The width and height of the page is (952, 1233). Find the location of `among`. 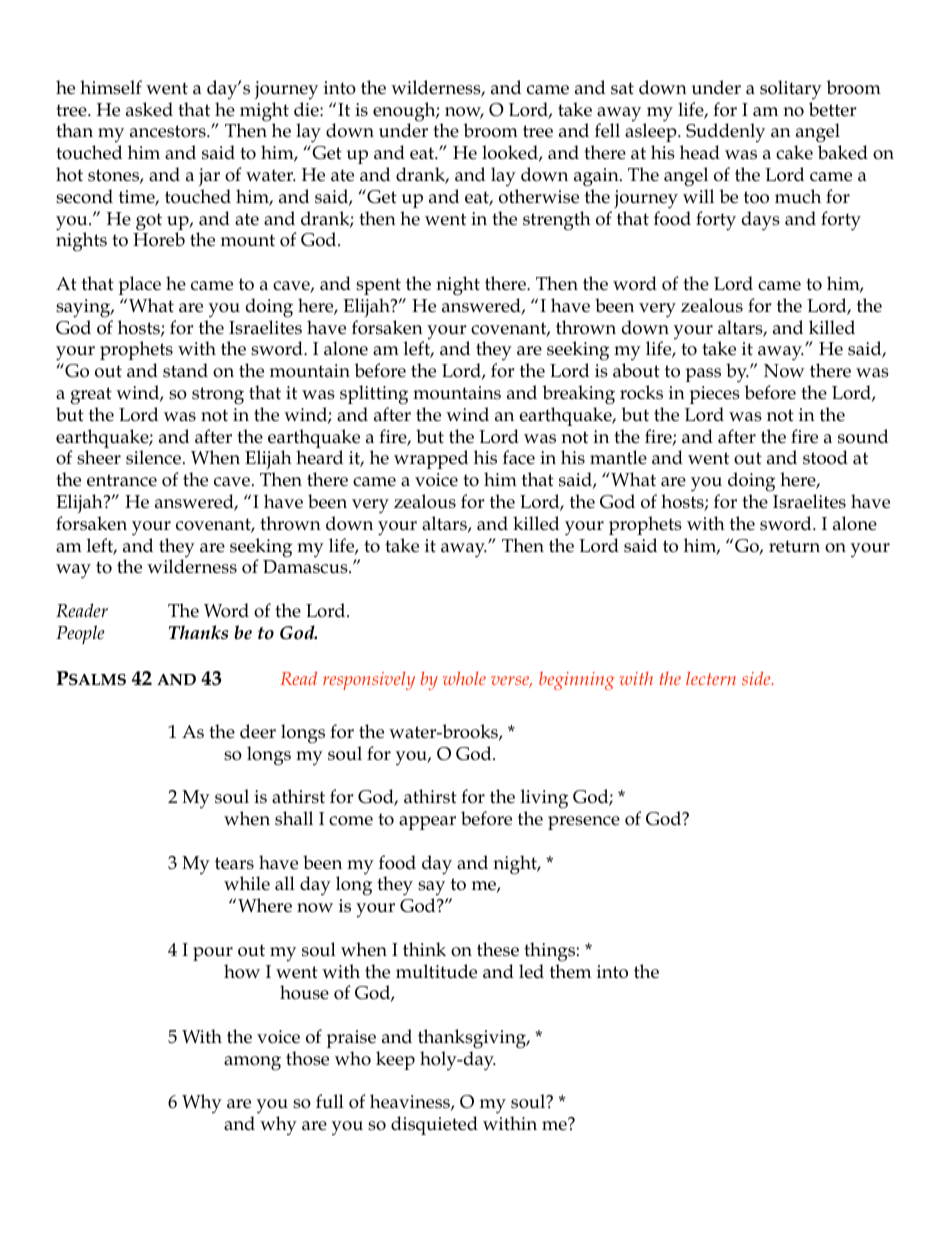

among is located at coordinates (252, 1063).
